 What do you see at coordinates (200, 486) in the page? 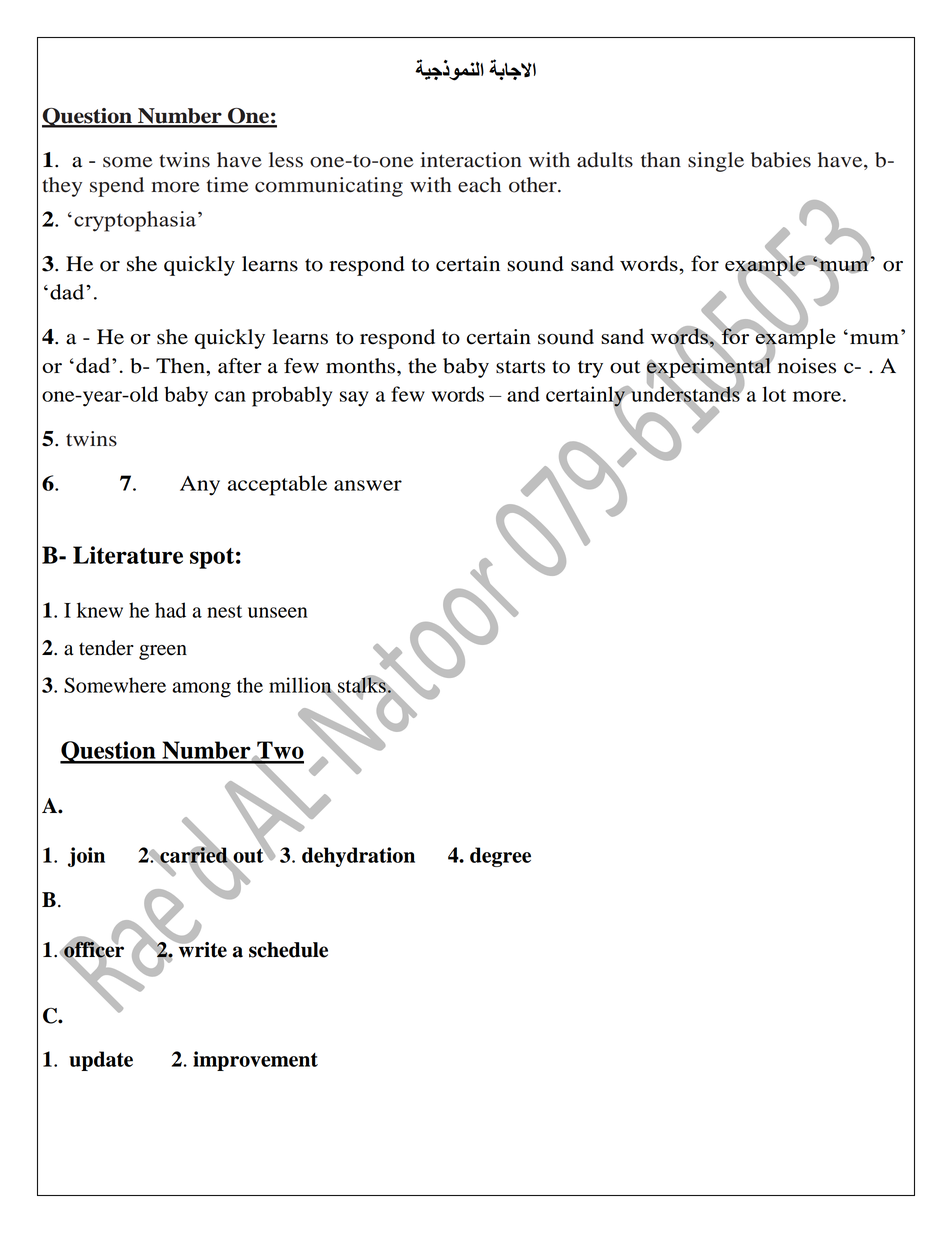
I see `Any` at bounding box center [200, 486].
